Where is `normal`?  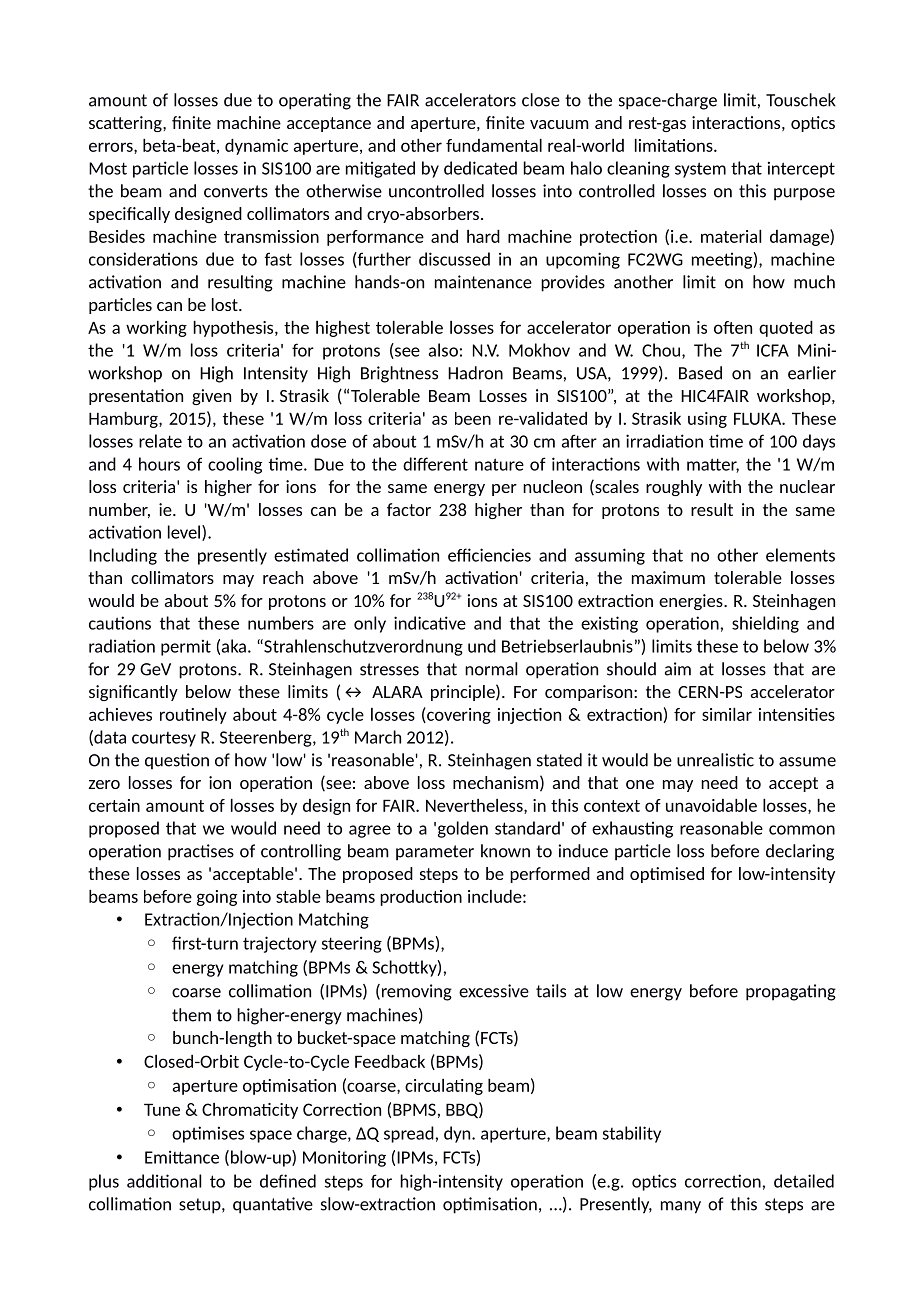 normal is located at coordinates (491, 669).
